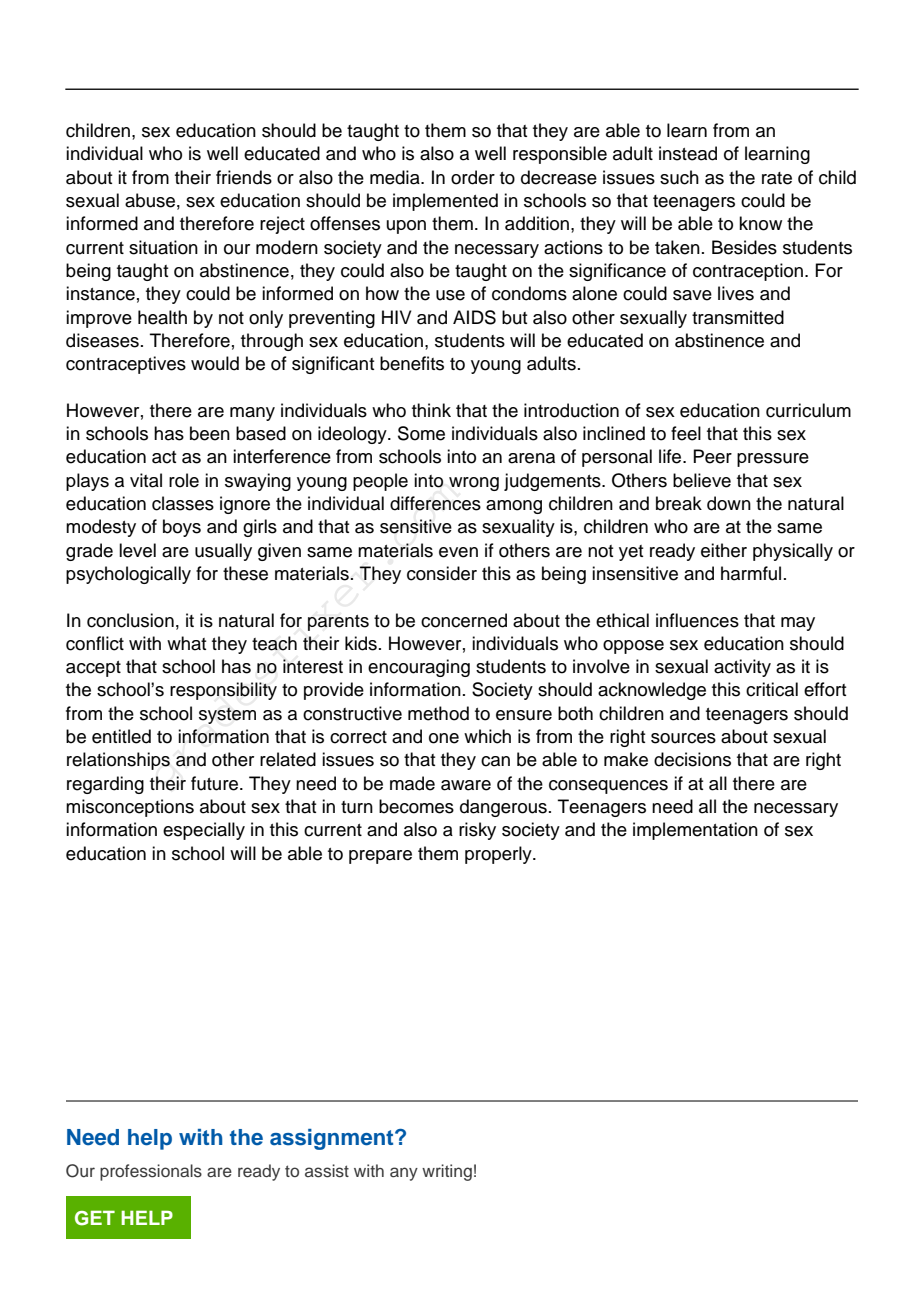  Describe the element at coordinates (438, 713) in the screenshot. I see `method` at that location.
